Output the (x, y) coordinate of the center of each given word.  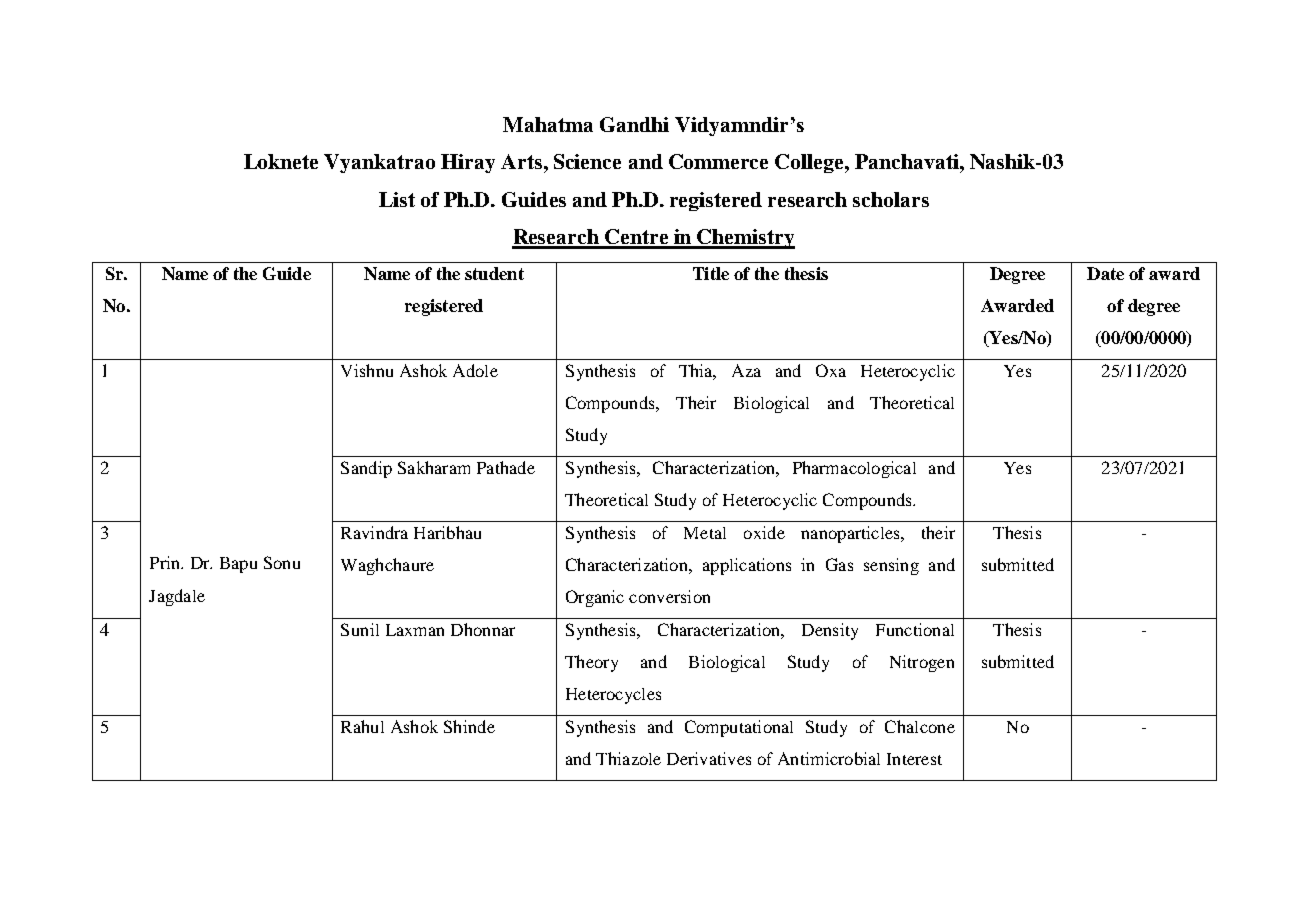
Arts (523, 161)
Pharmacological (854, 469)
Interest (914, 759)
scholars (891, 199)
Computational (739, 728)
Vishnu (367, 370)
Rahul (362, 726)
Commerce (718, 161)
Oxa (831, 370)
